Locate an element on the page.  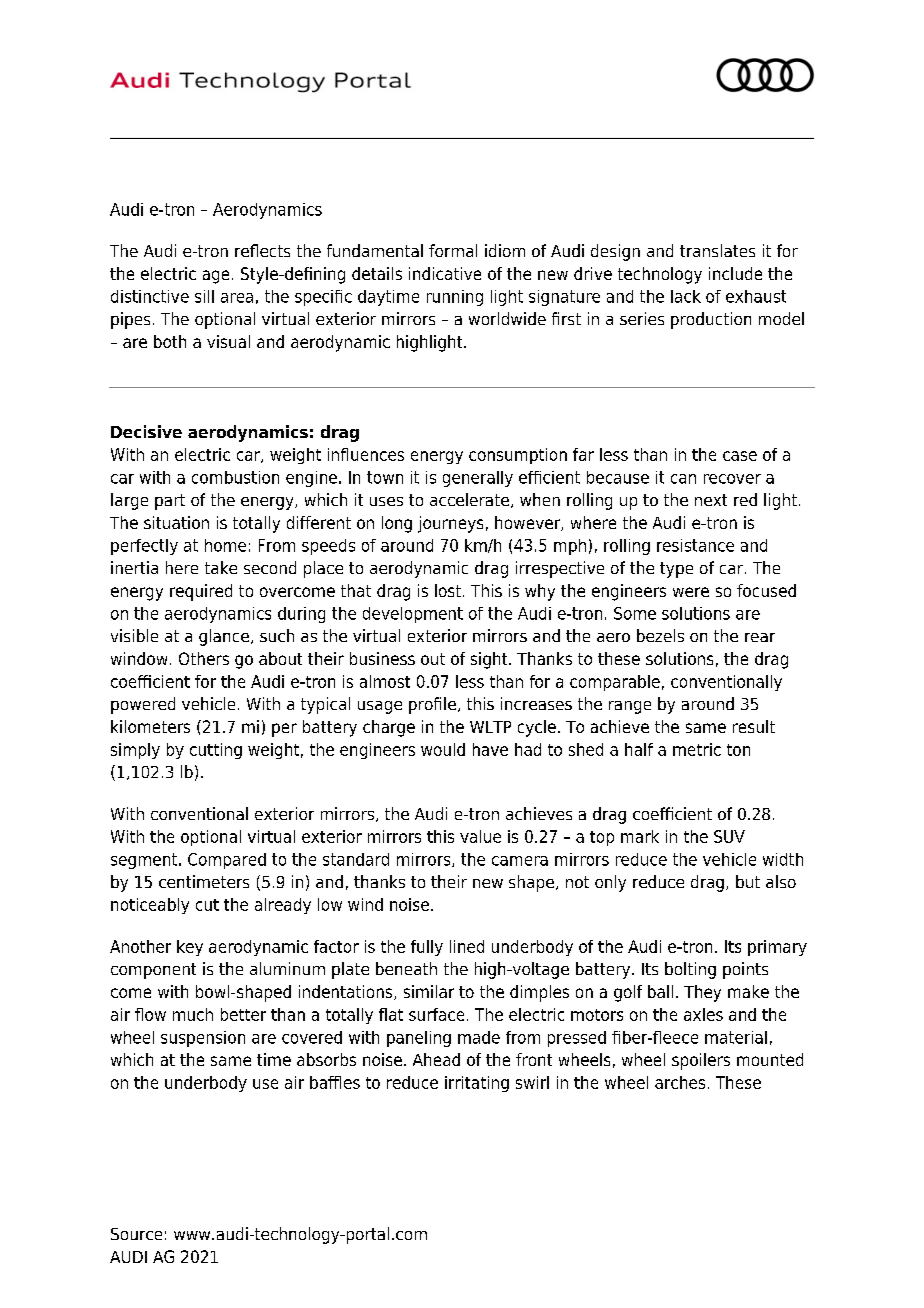
cutting is located at coordinates (216, 751).
